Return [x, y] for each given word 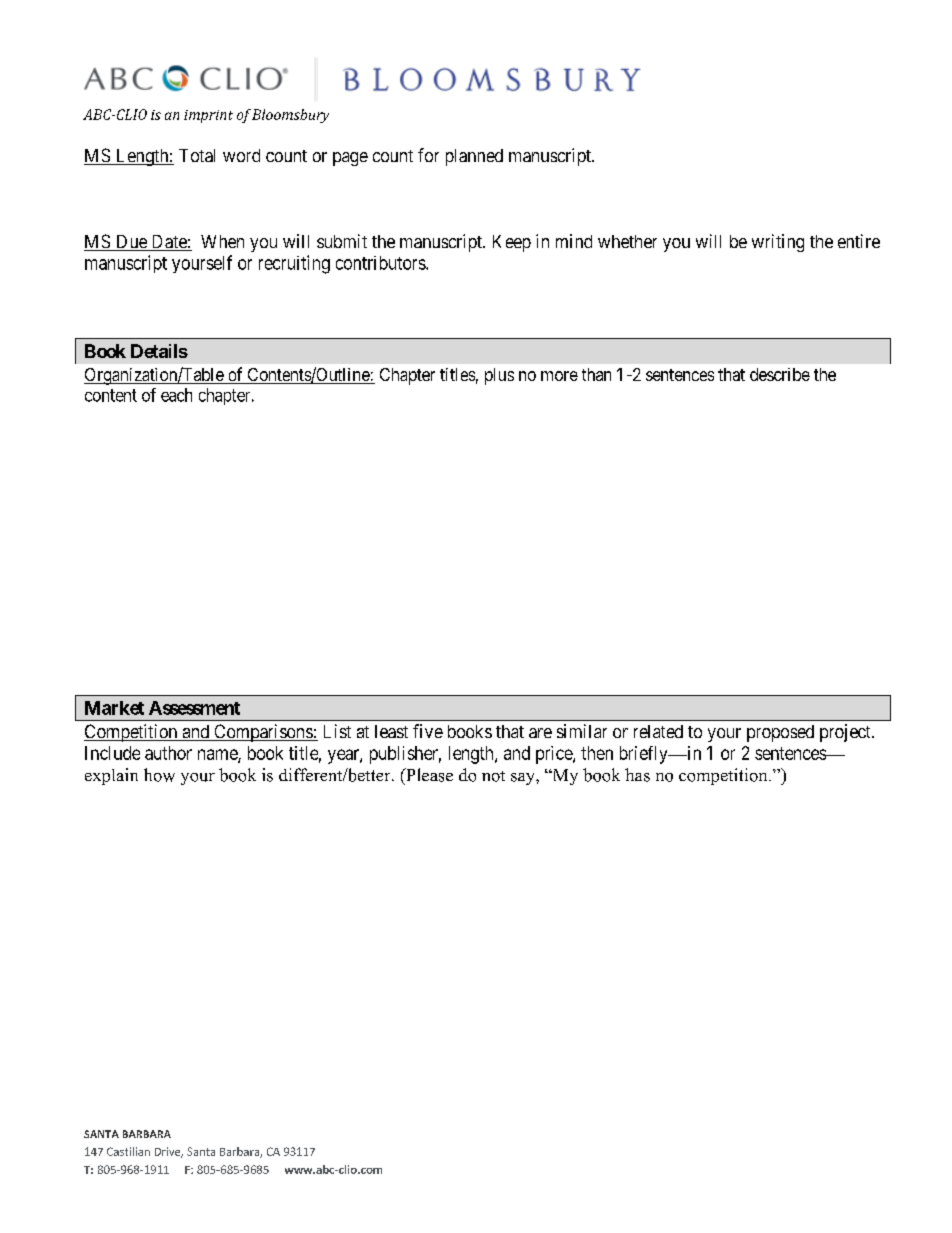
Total [197, 155]
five [428, 731]
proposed [780, 733]
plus [499, 376]
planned [474, 157]
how [159, 775]
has [637, 775]
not [493, 776]
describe [780, 374]
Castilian [128, 1151]
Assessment [194, 708]
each [176, 395]
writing [778, 243]
